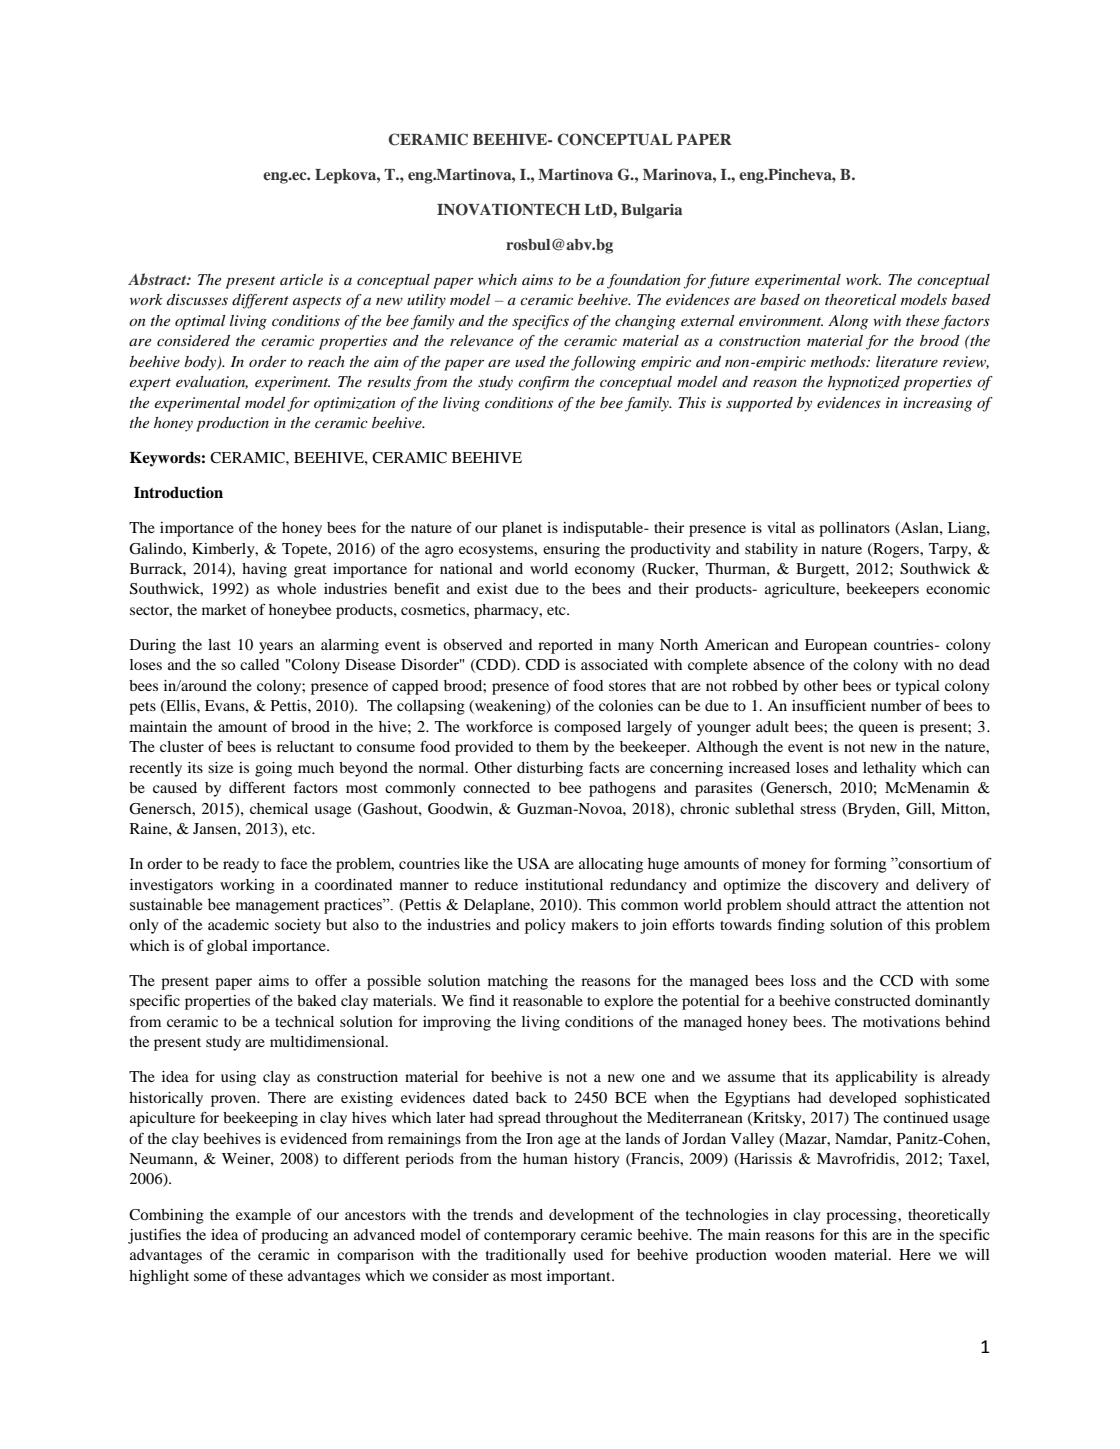 Image resolution: width=1120 pixels, height=1449 pixels. Describe the element at coordinates (878, 730) in the screenshot. I see `queen` at that location.
